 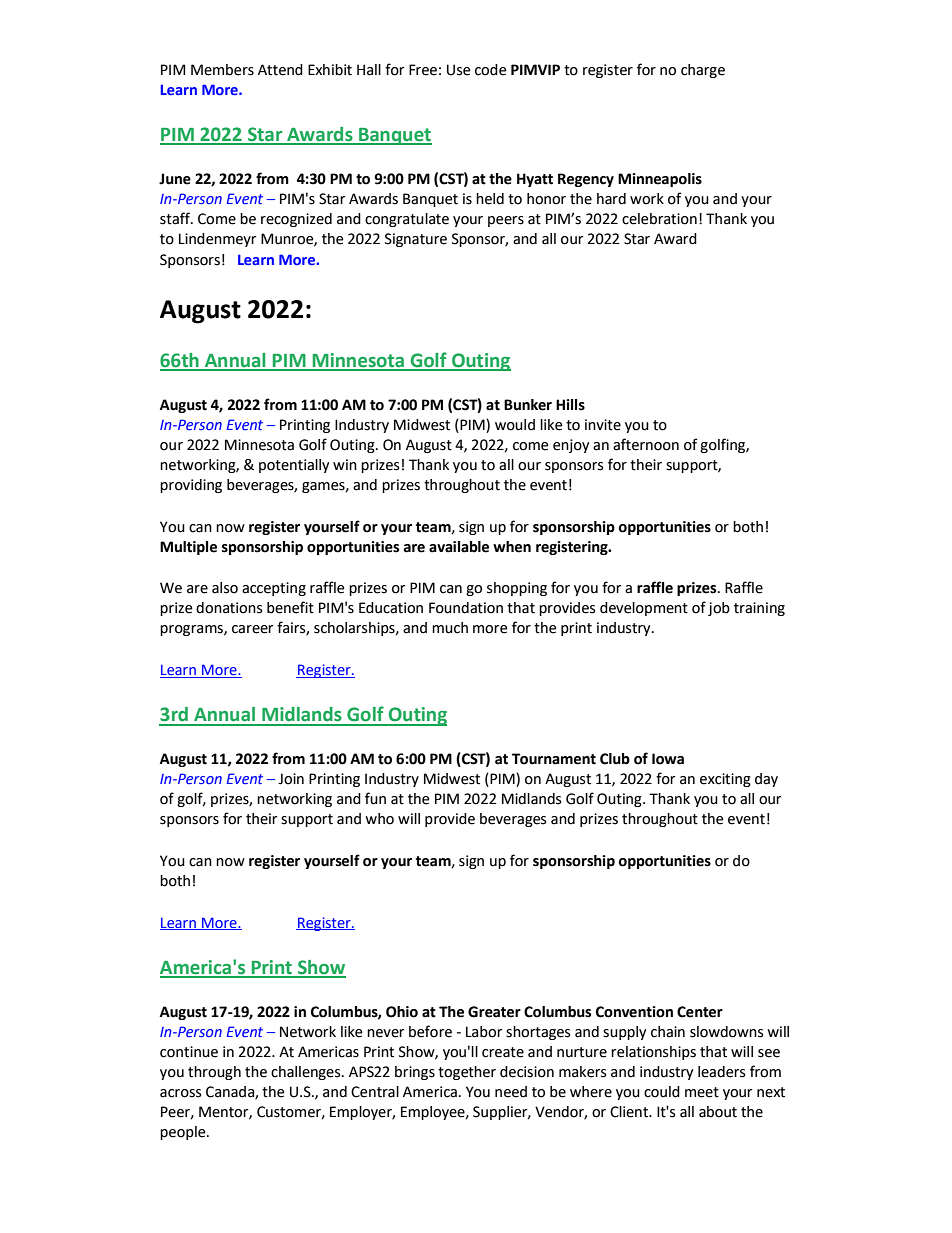 I want to click on Members, so click(x=222, y=70).
